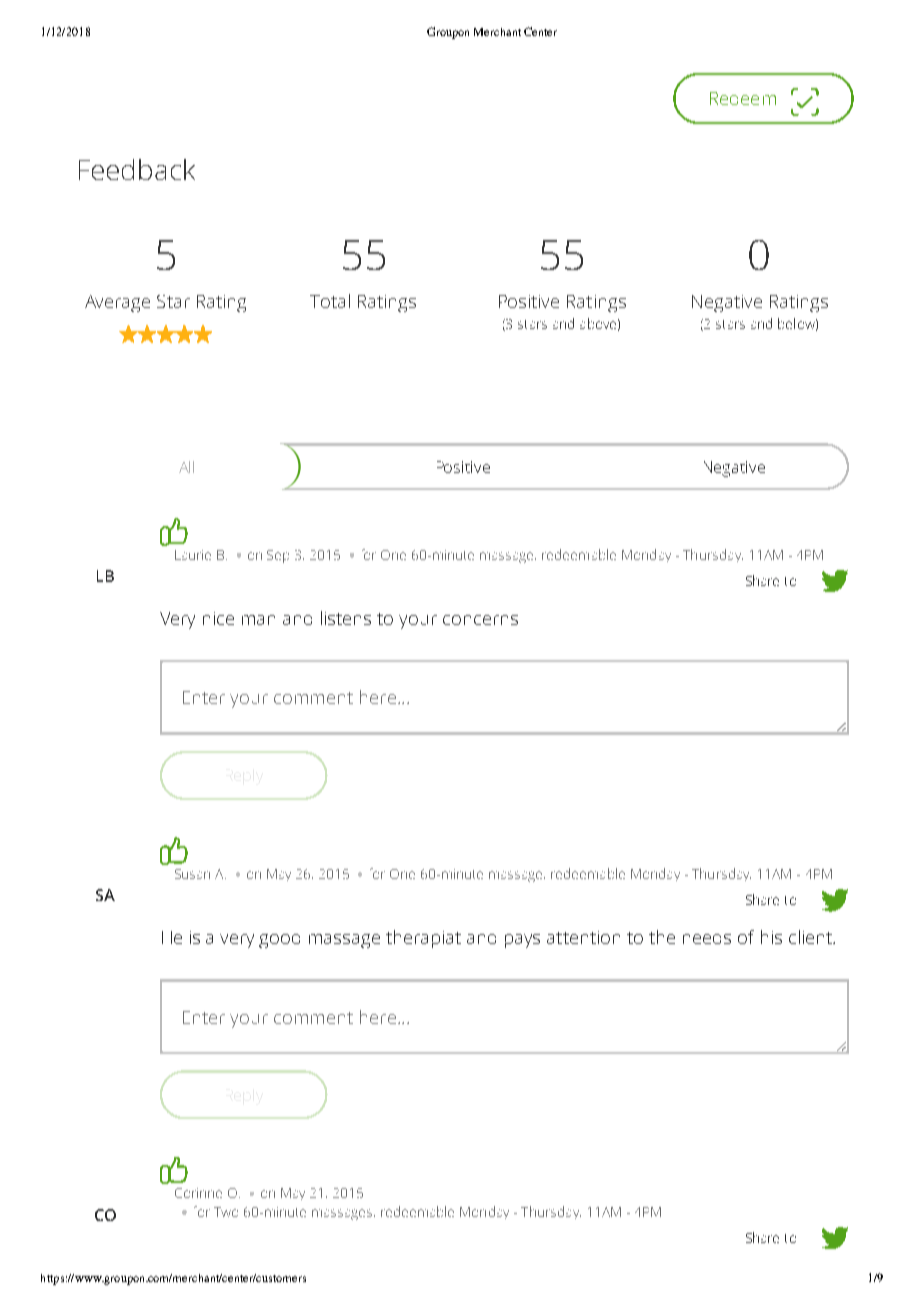 This document has height=1308, width=924. Describe the element at coordinates (226, 1212) in the document. I see `Two` at that location.
